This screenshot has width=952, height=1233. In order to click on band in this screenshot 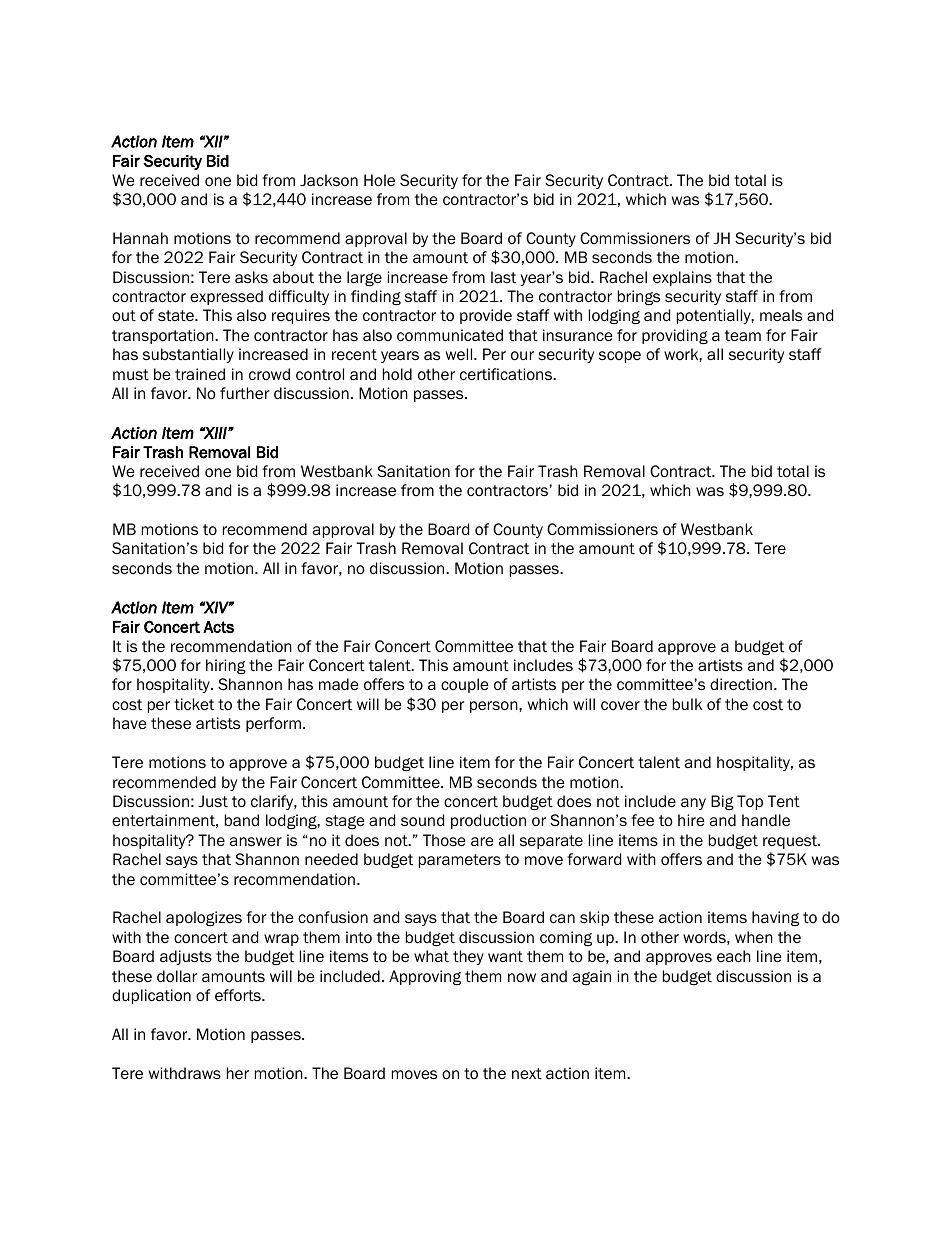, I will do `click(242, 820)`.
